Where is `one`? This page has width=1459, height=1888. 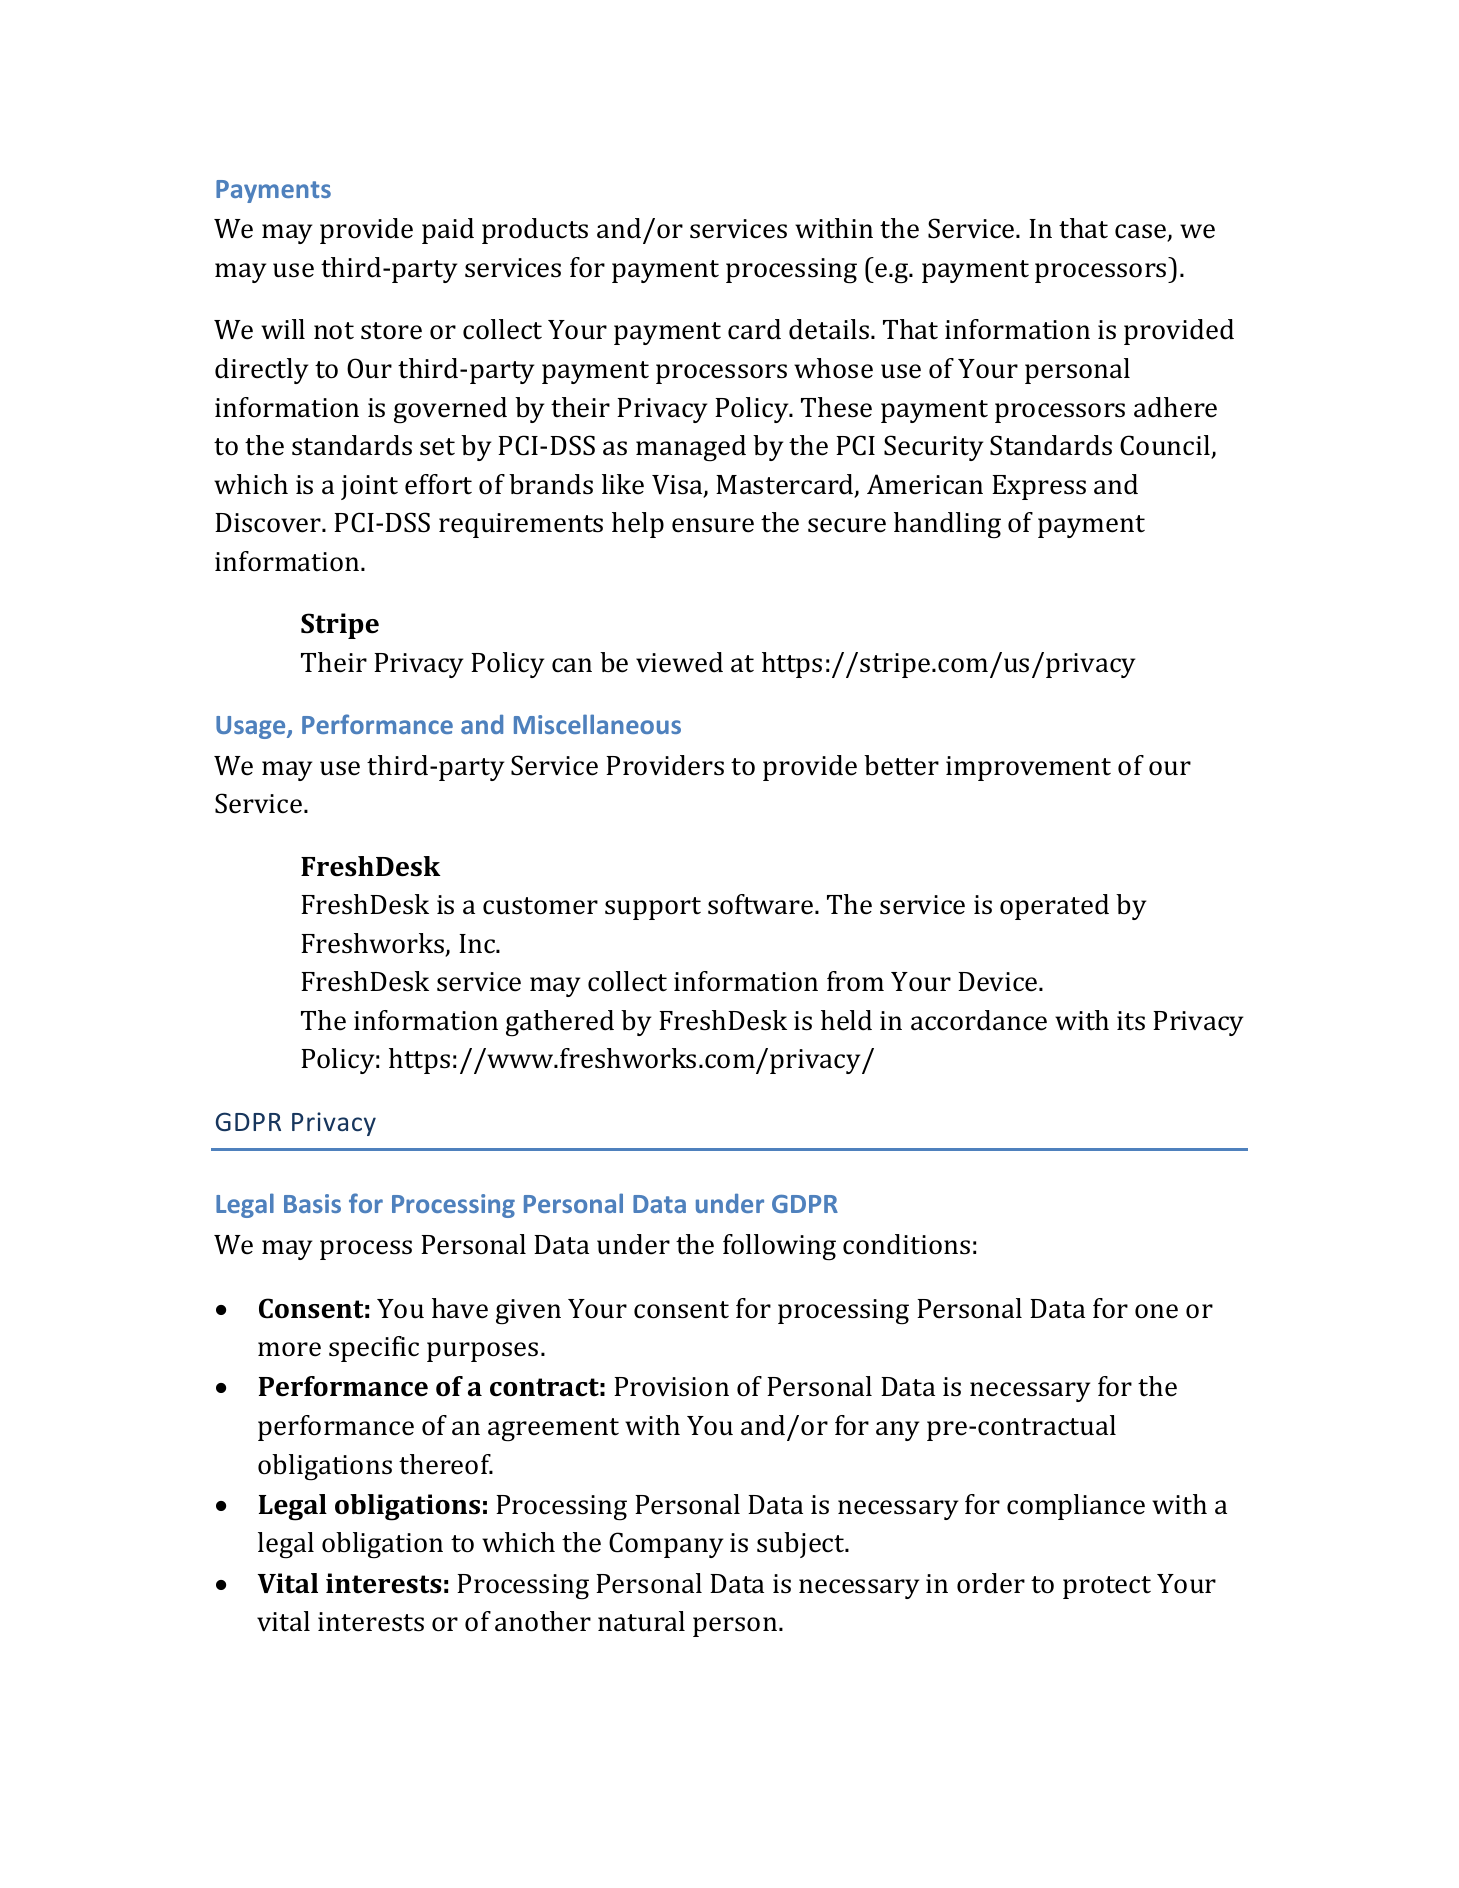
one is located at coordinates (1156, 1311).
